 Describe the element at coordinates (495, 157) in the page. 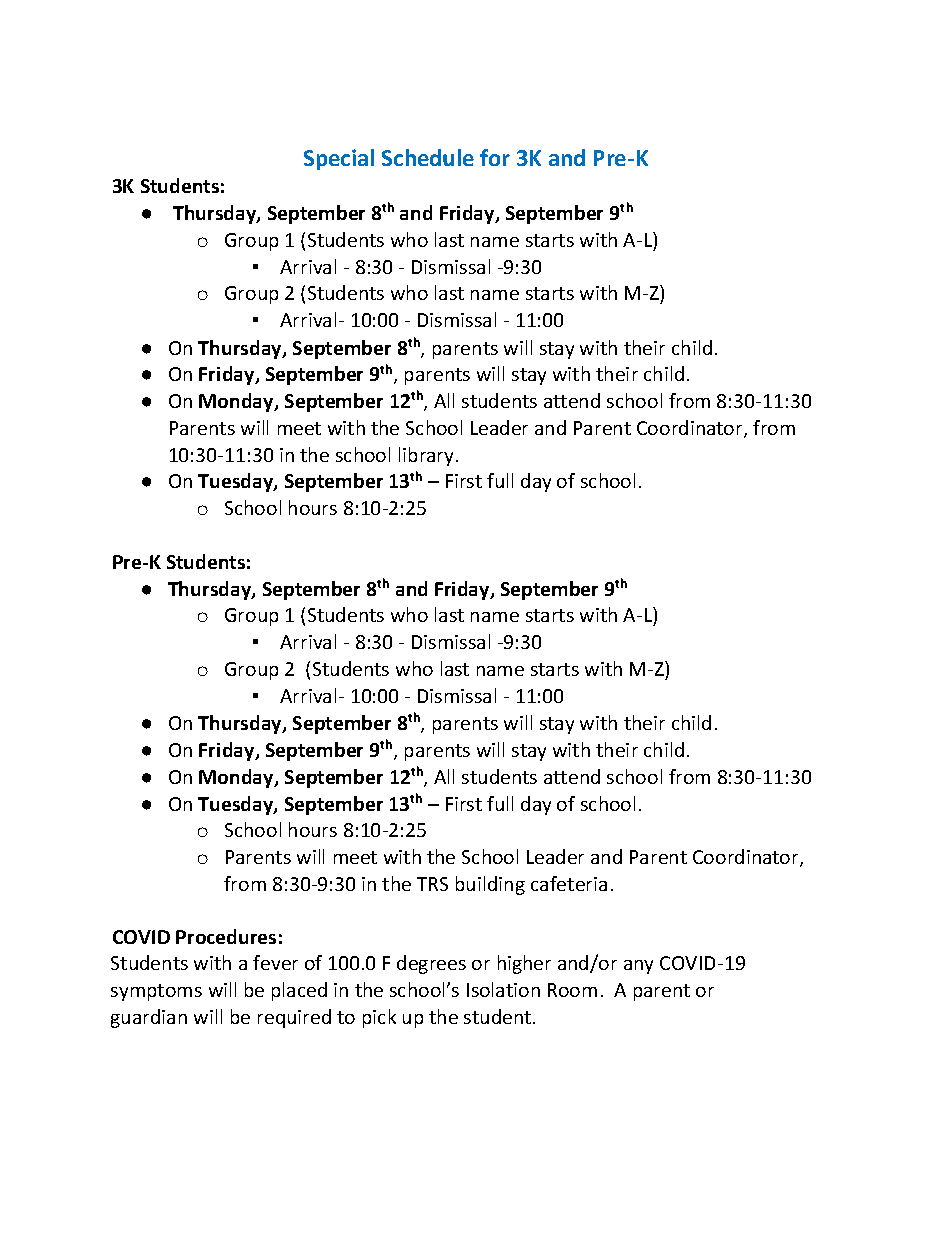

I see `for` at that location.
